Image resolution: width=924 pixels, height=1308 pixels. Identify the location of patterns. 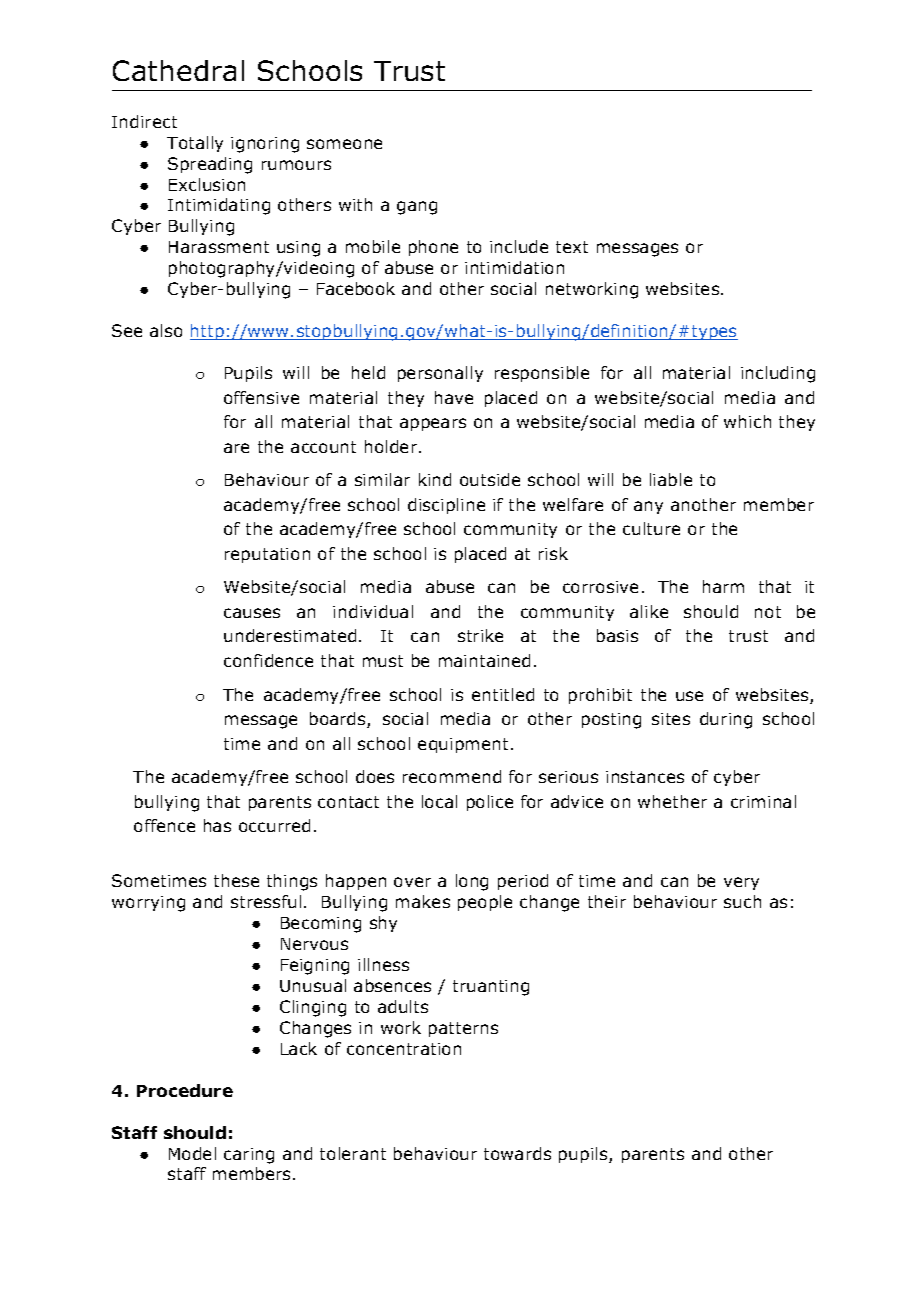
(463, 1029).
